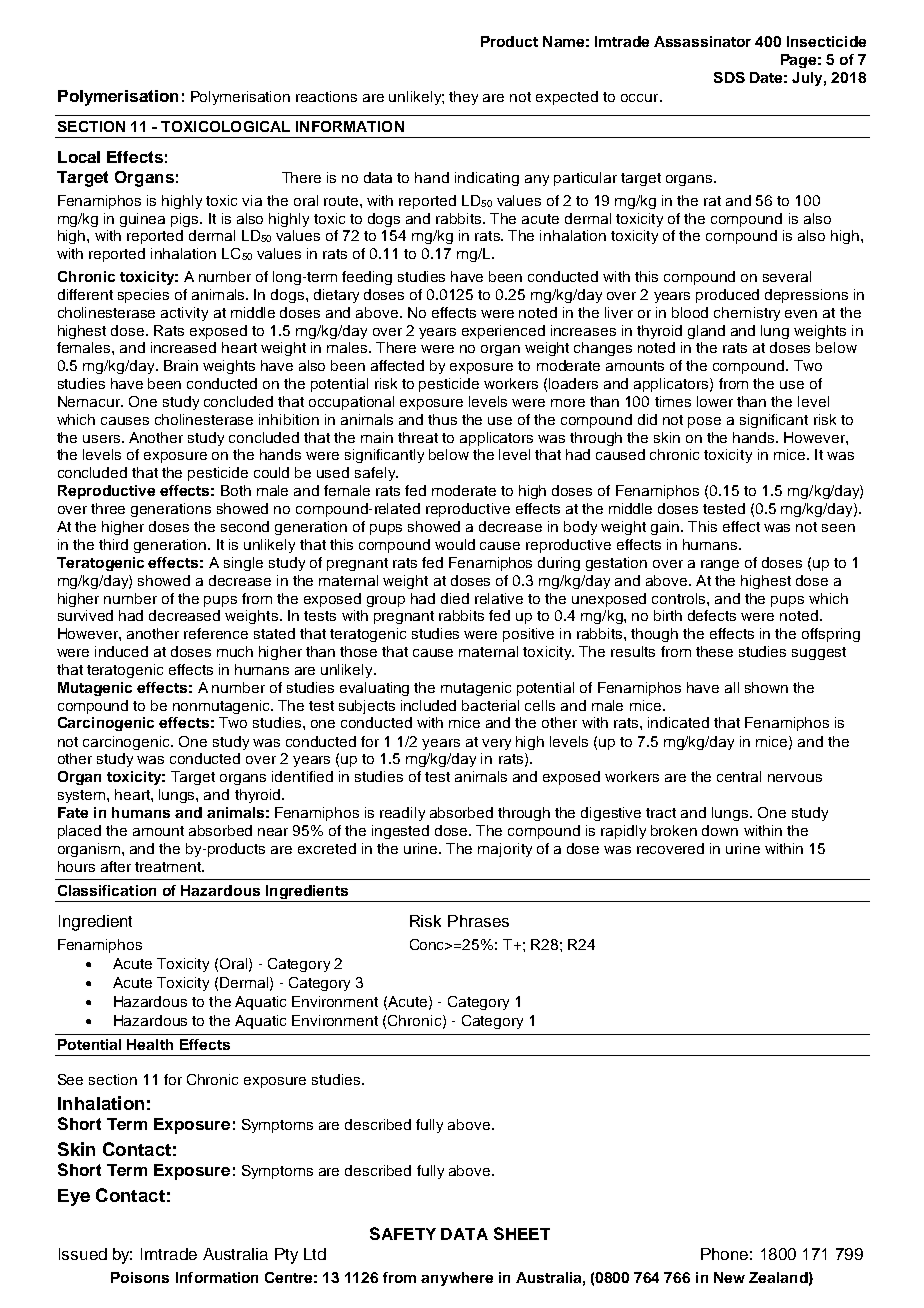 The image size is (924, 1308). What do you see at coordinates (463, 98) in the screenshot?
I see `they` at bounding box center [463, 98].
